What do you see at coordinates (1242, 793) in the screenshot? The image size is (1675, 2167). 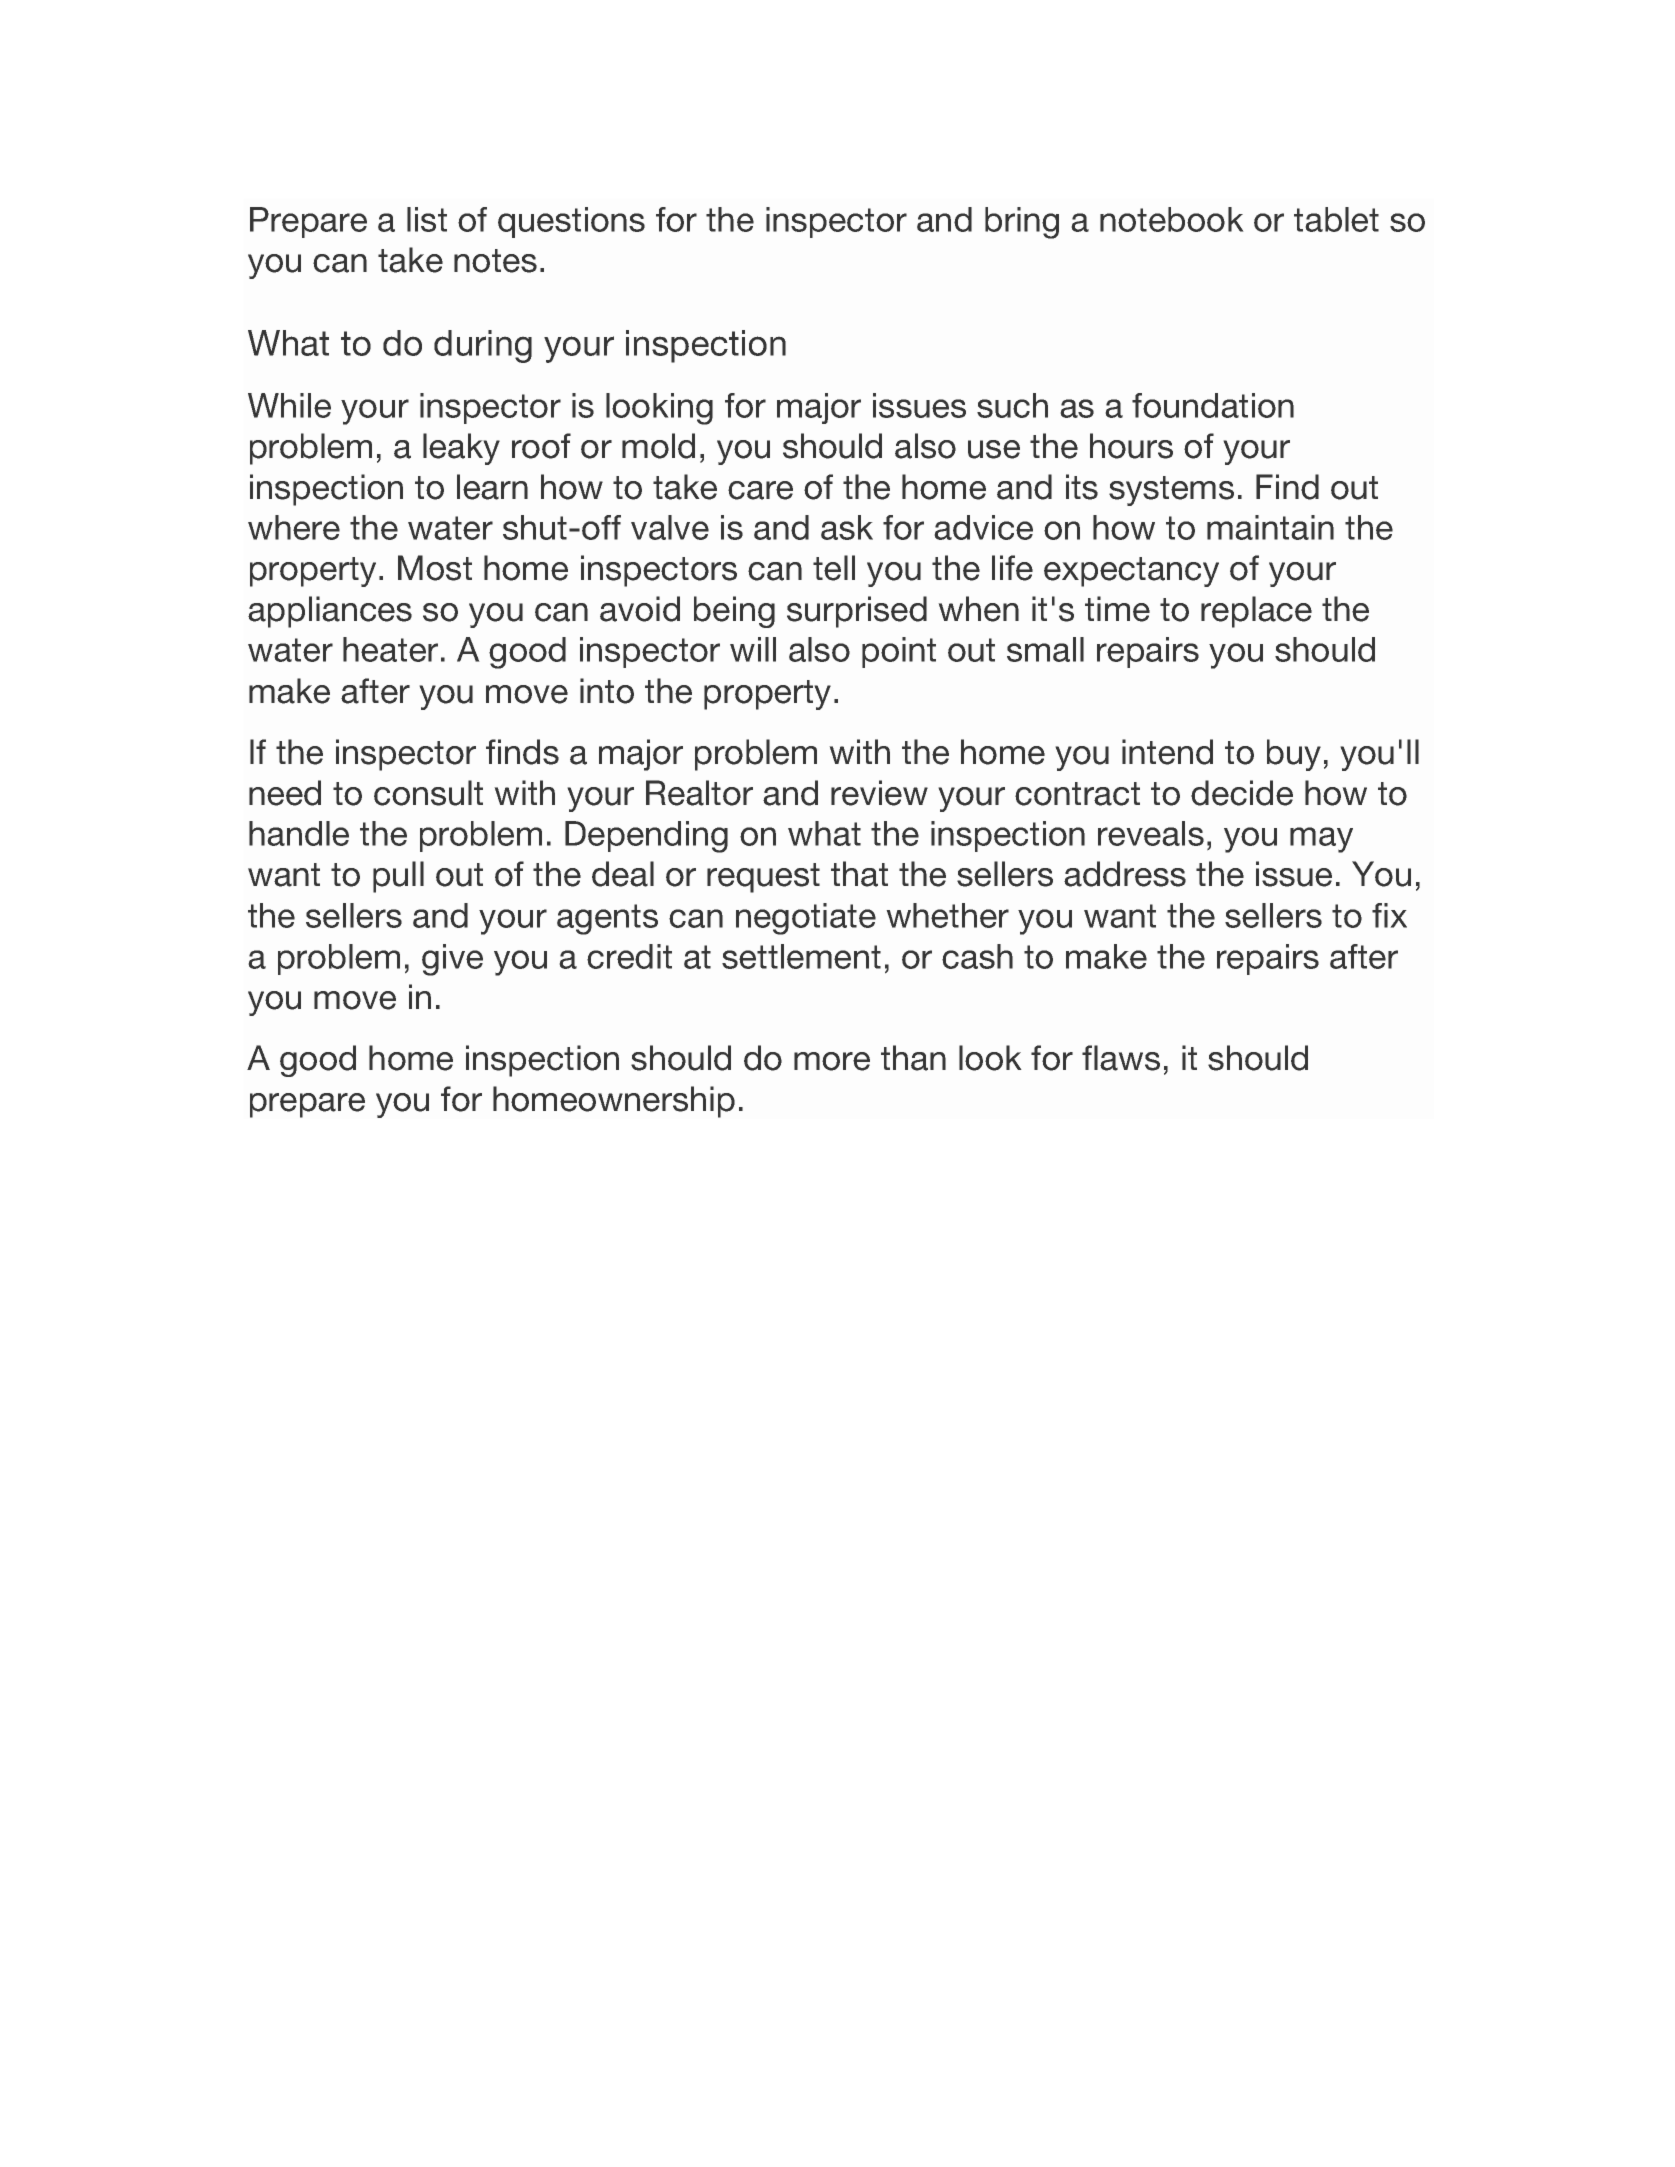 I see `decide` at bounding box center [1242, 793].
